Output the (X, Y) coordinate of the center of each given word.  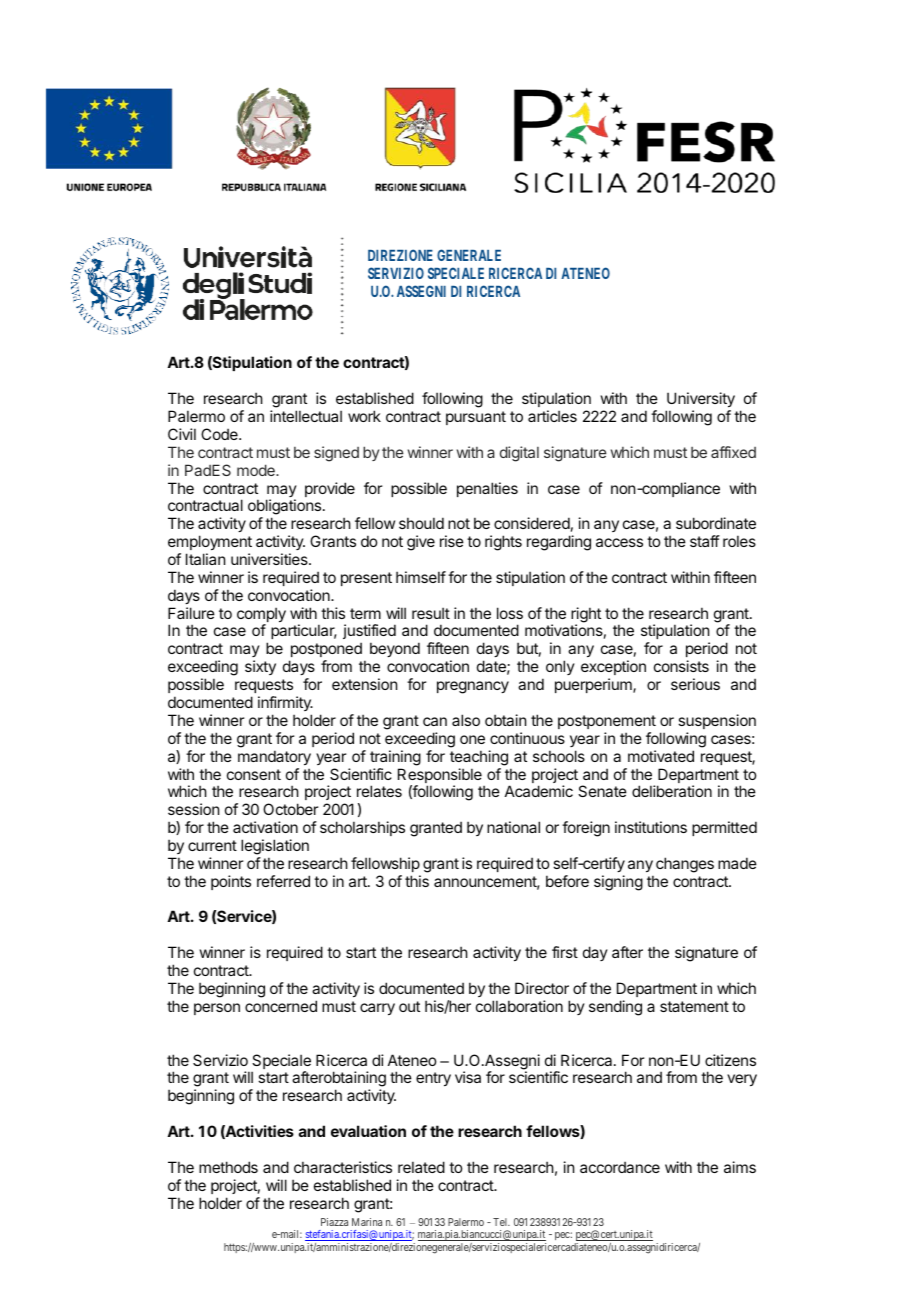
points (231, 882)
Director (542, 988)
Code (220, 434)
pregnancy (473, 687)
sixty (260, 667)
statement (694, 1006)
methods (228, 1167)
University (701, 399)
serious (695, 684)
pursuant (476, 418)
